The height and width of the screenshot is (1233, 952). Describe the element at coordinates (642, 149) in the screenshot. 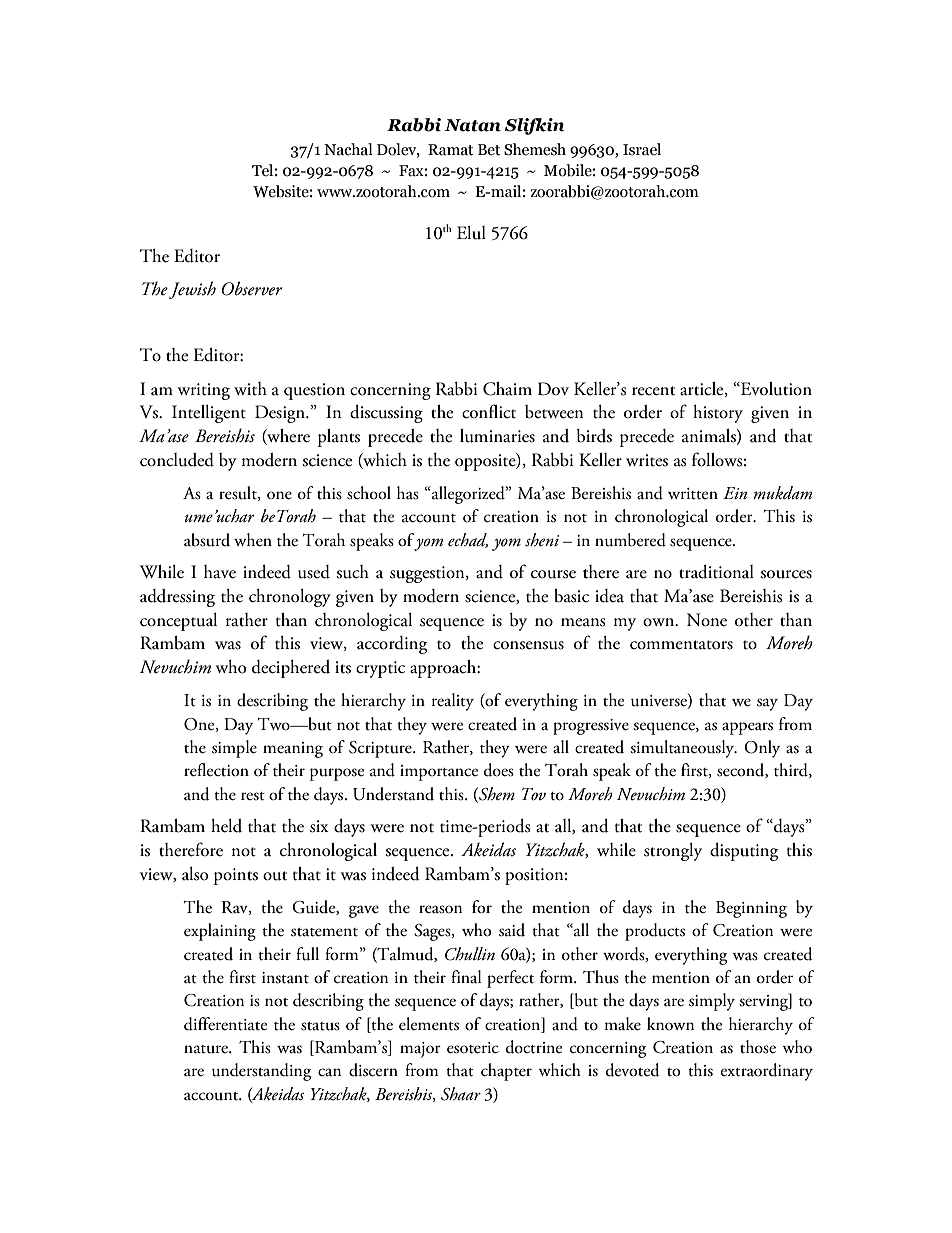

I see `Israel` at that location.
